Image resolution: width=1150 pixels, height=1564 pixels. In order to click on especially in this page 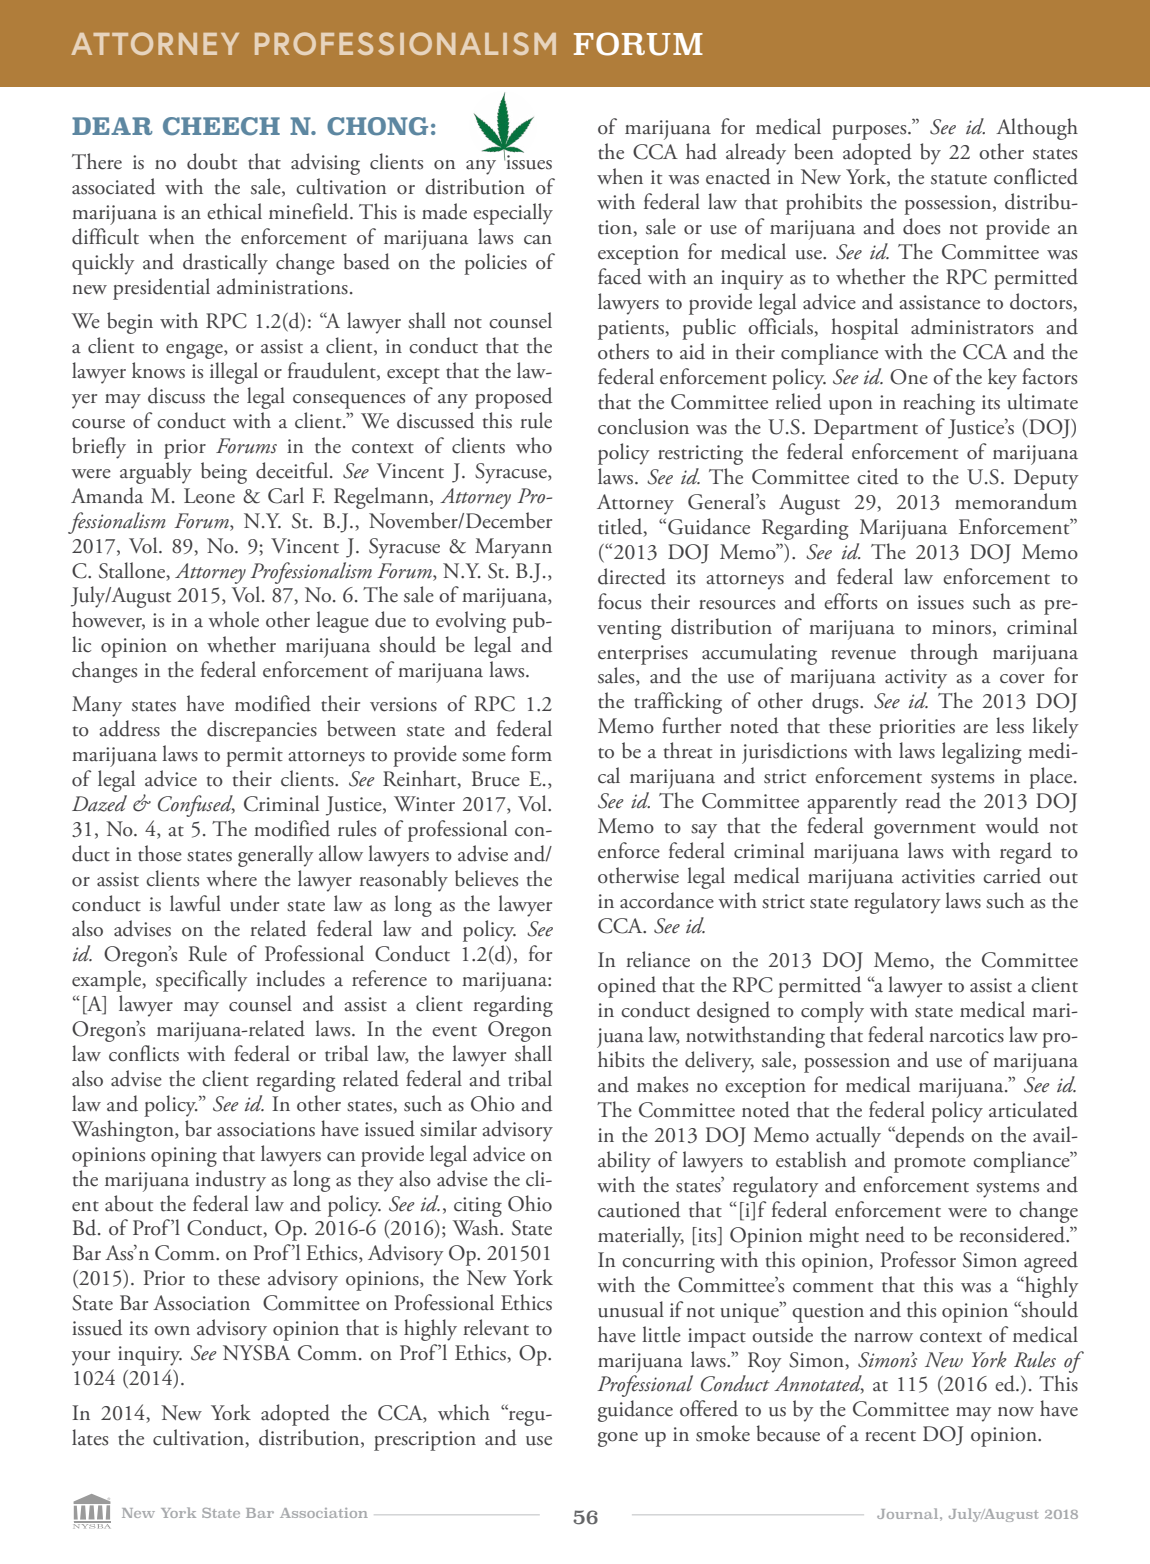, I will do `click(513, 214)`.
